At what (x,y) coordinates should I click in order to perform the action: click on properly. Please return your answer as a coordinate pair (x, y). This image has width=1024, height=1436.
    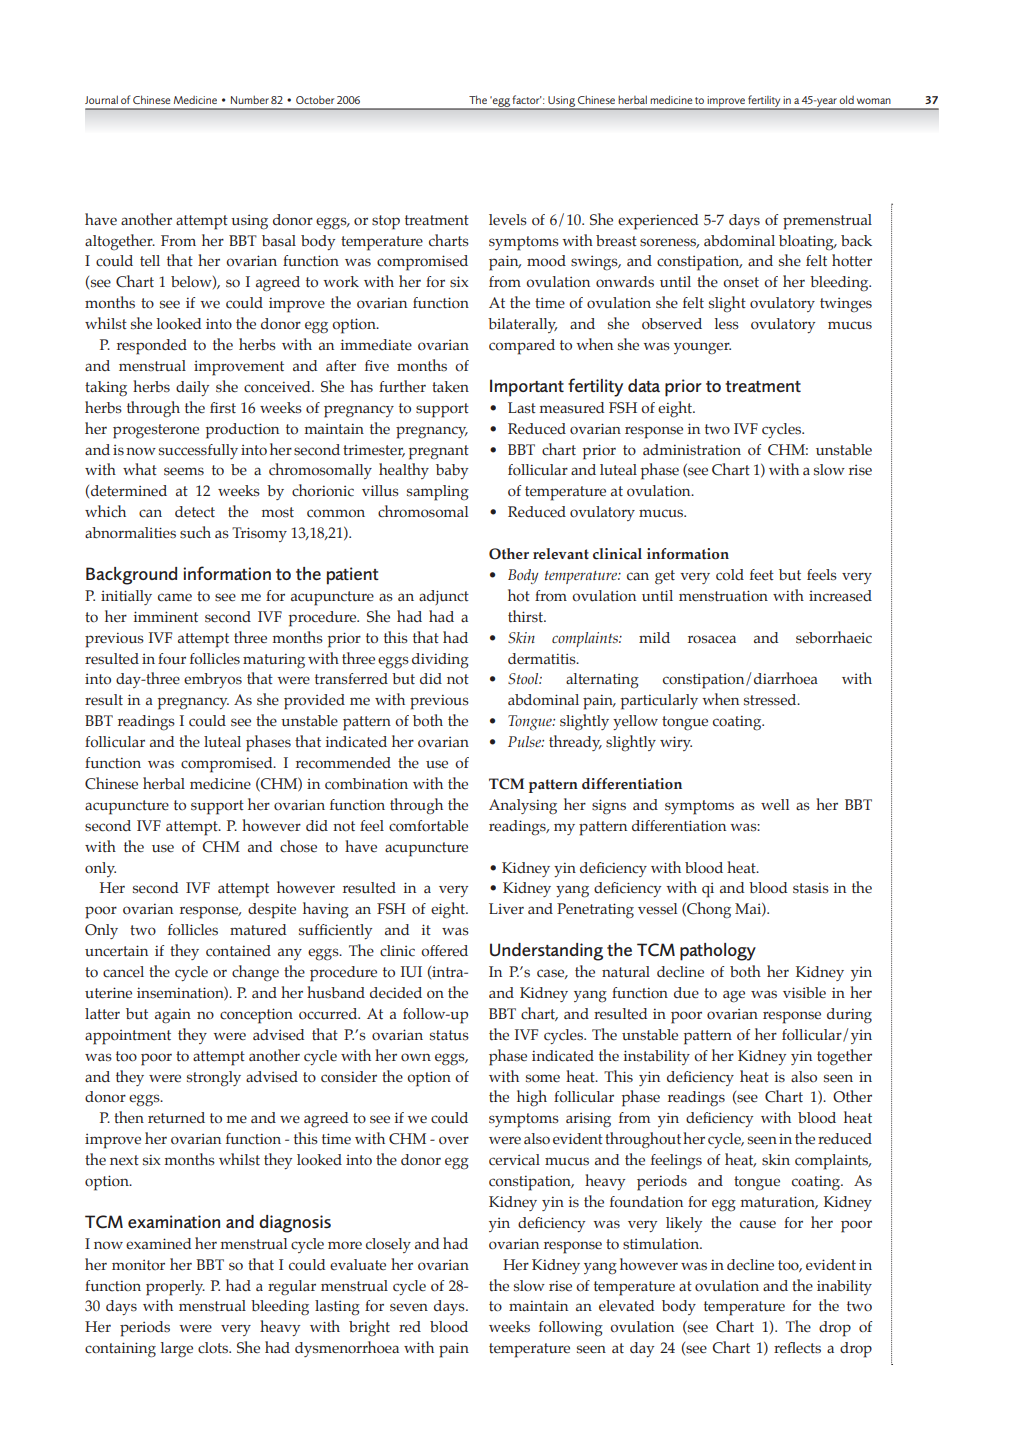
    Looking at the image, I should click on (175, 1288).
